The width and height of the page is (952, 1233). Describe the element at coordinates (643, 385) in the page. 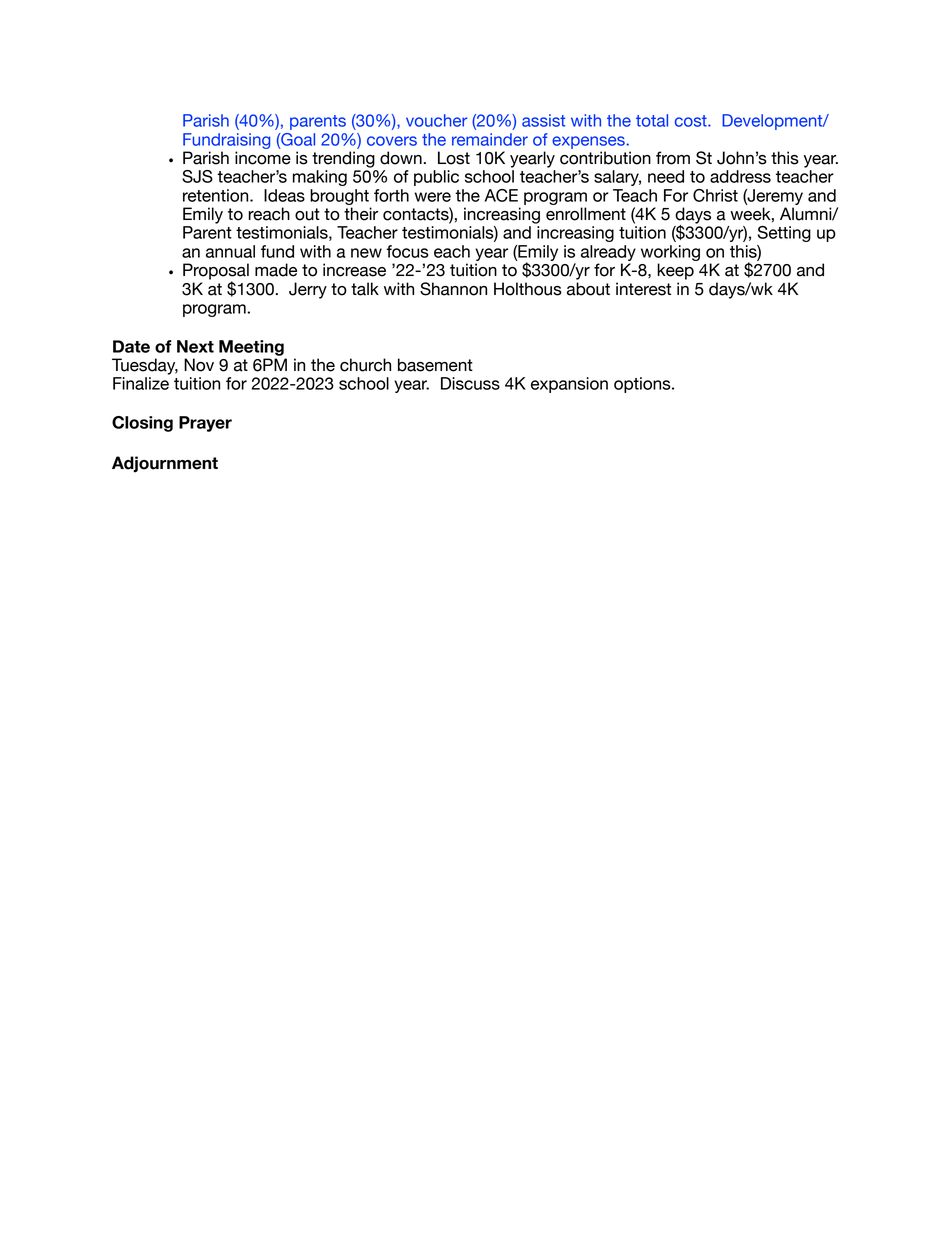

I see `options` at that location.
